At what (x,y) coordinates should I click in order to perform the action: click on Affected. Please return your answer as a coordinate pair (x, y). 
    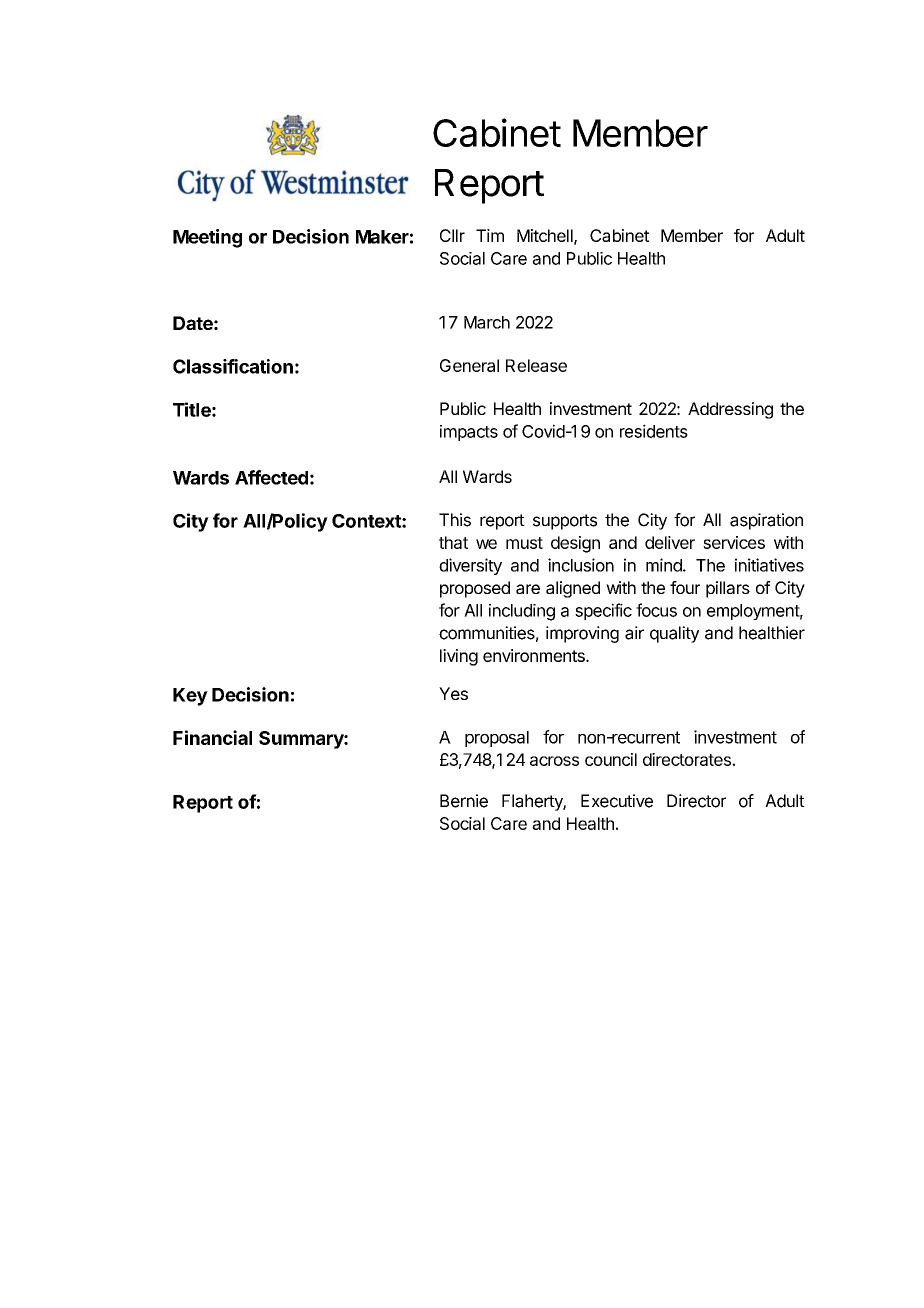
    Looking at the image, I should click on (271, 477).
